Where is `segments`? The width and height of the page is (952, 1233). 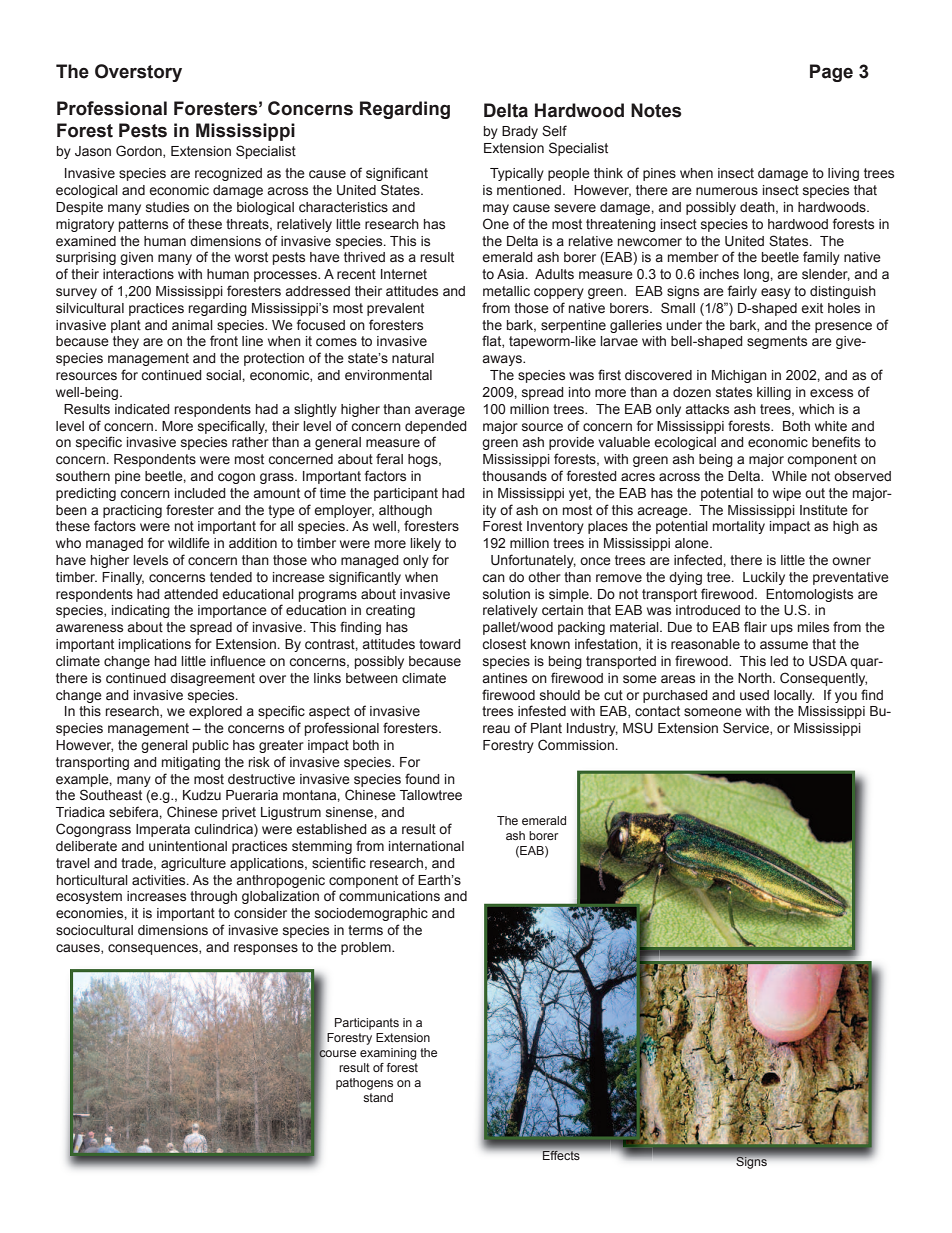 segments is located at coordinates (777, 342).
